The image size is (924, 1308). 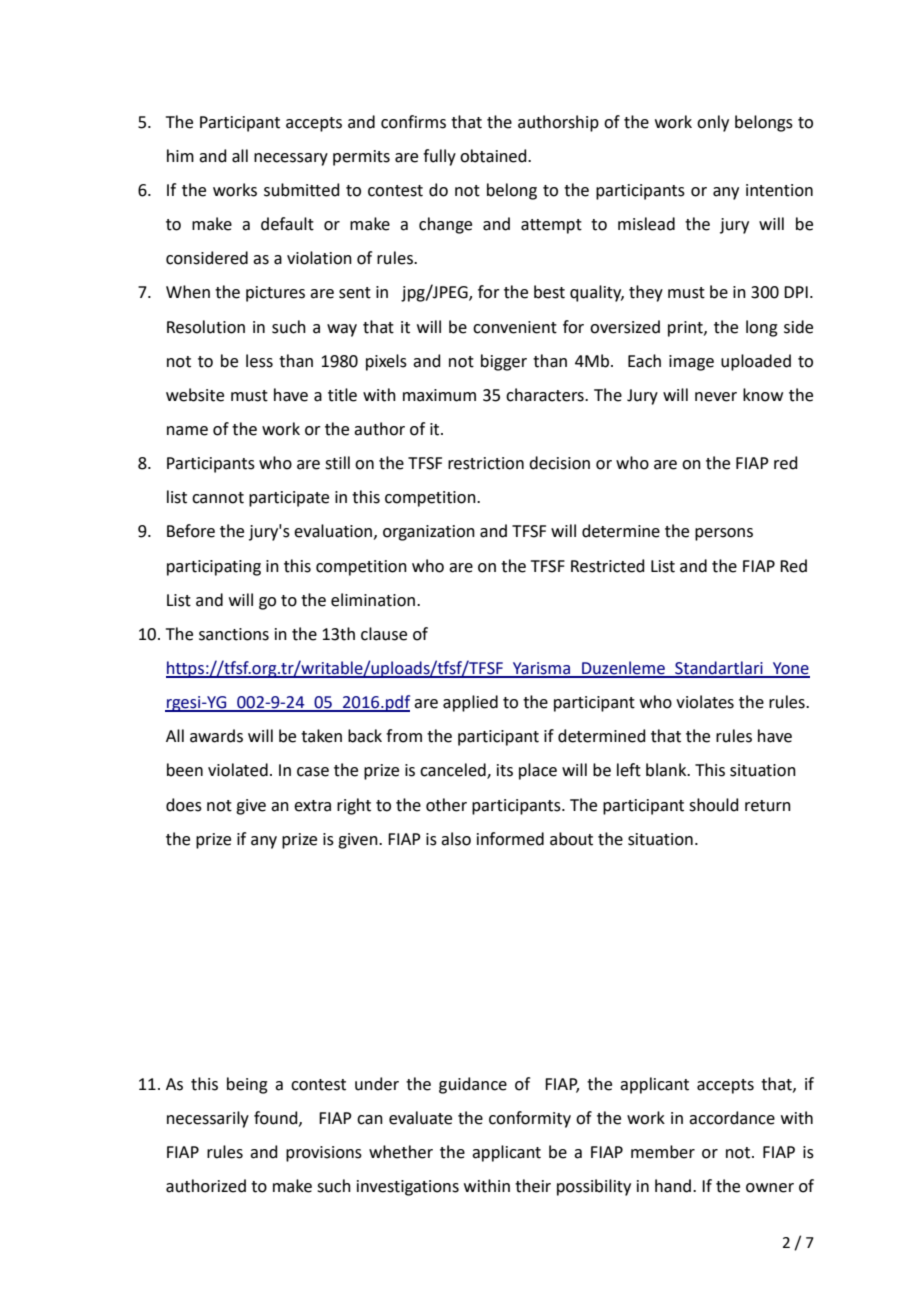 I want to click on maximum, so click(x=439, y=395).
